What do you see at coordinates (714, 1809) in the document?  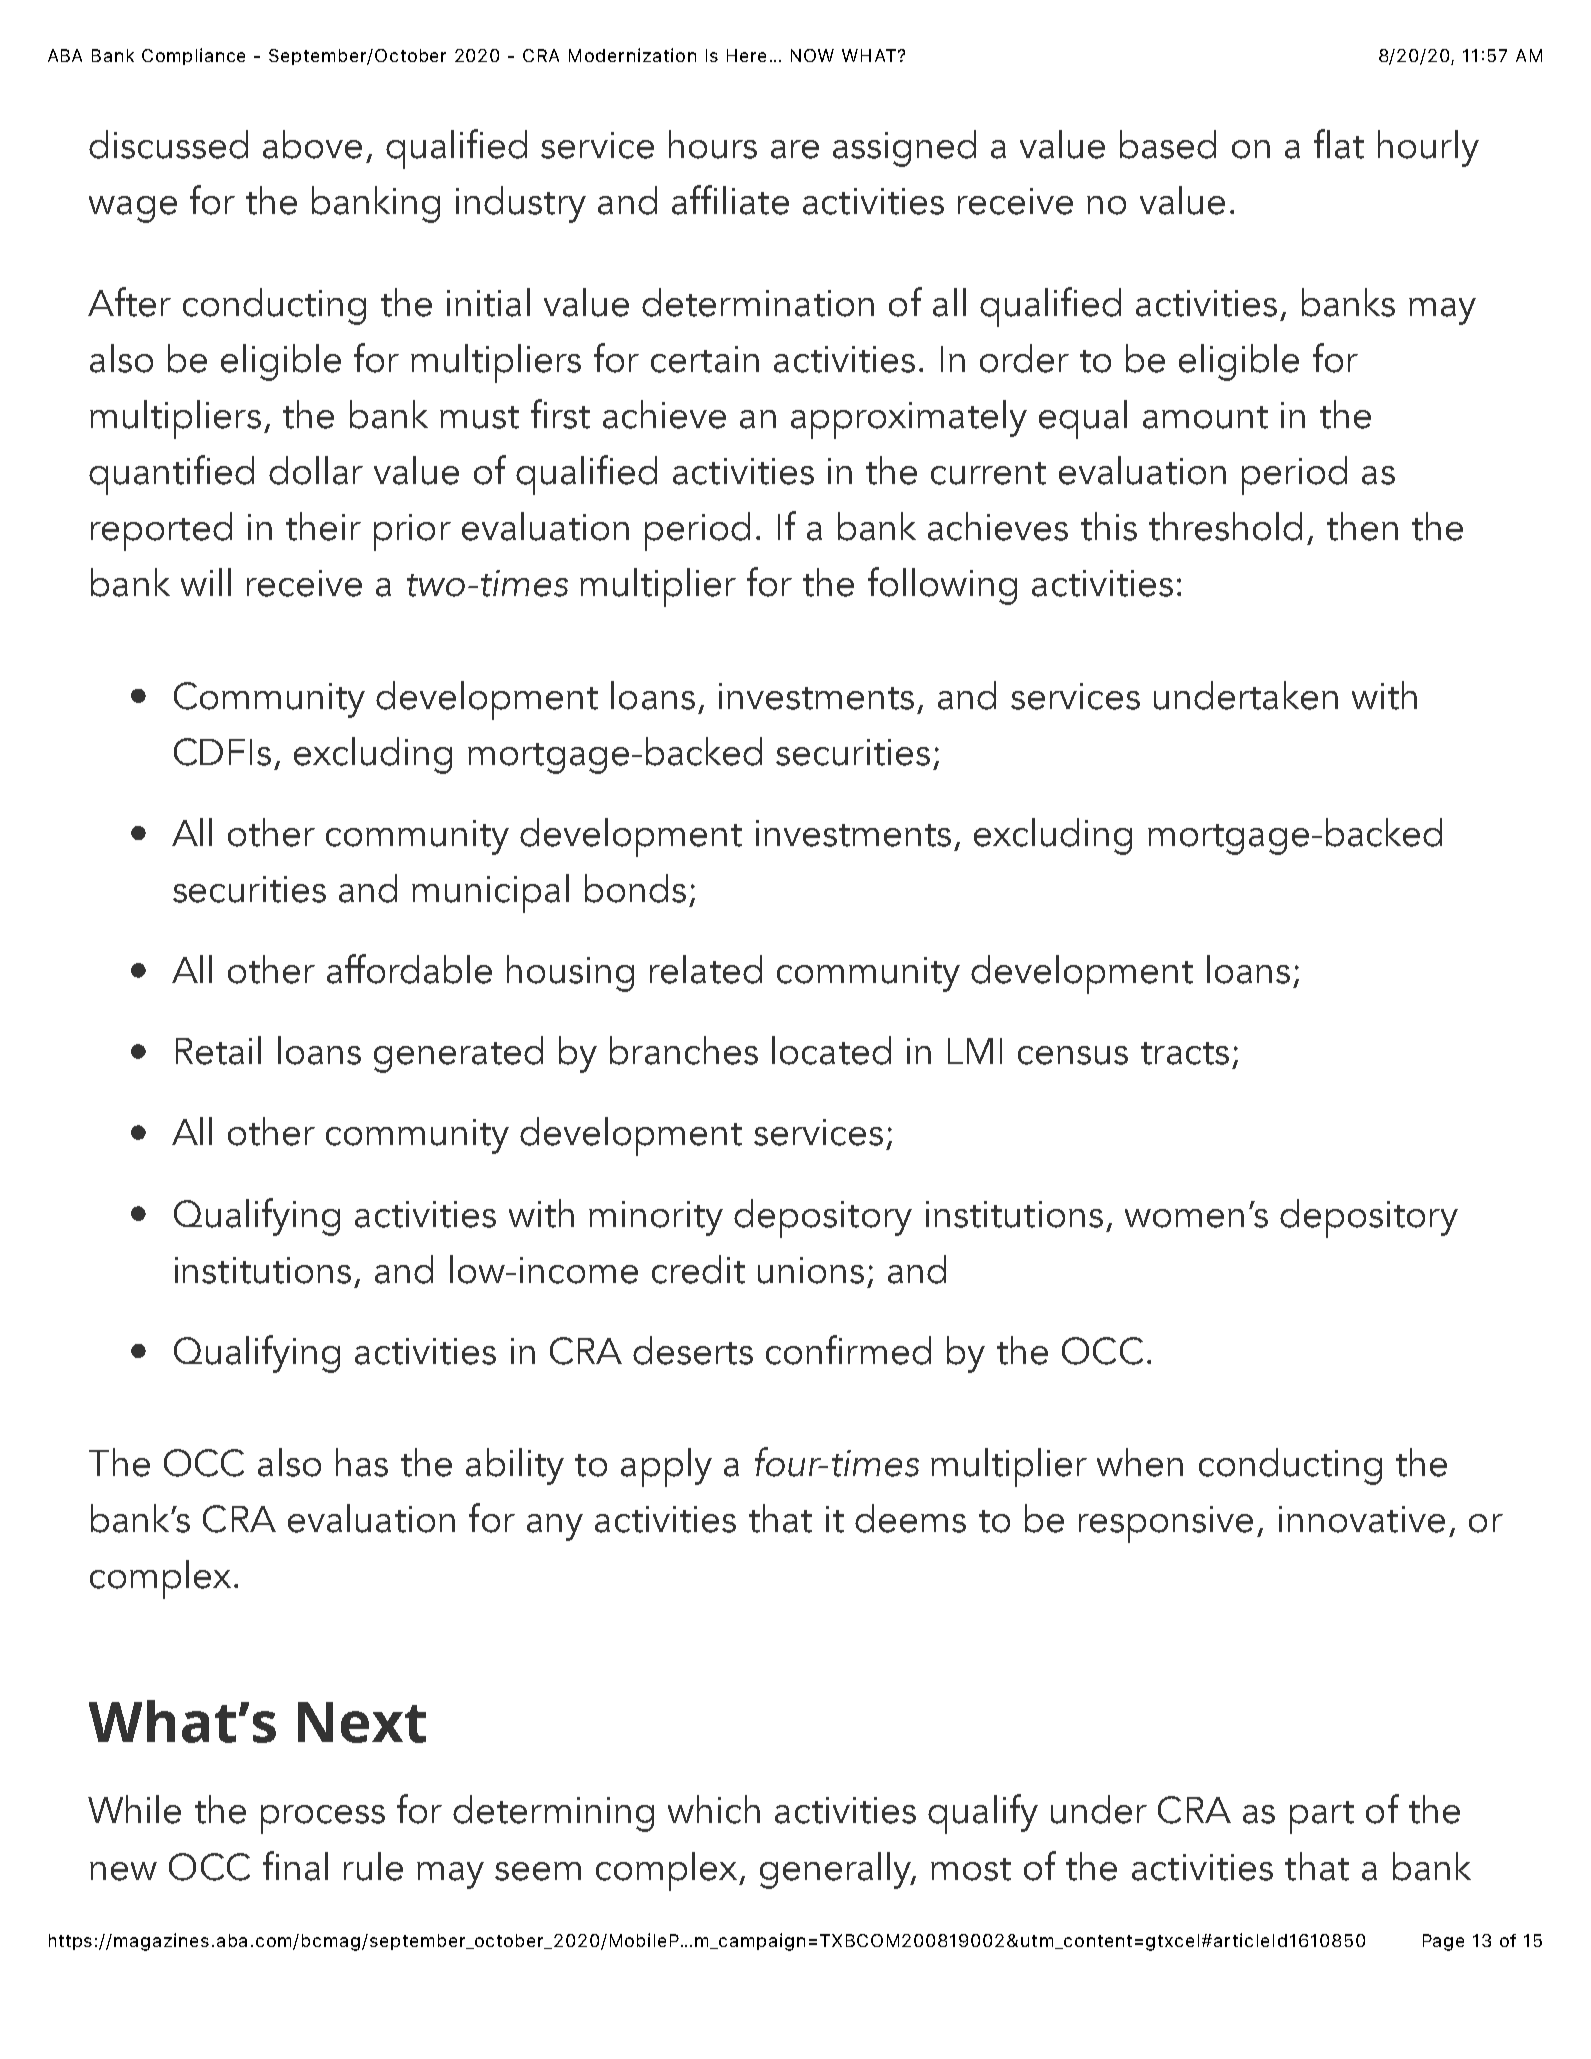 I see `which` at bounding box center [714, 1809].
